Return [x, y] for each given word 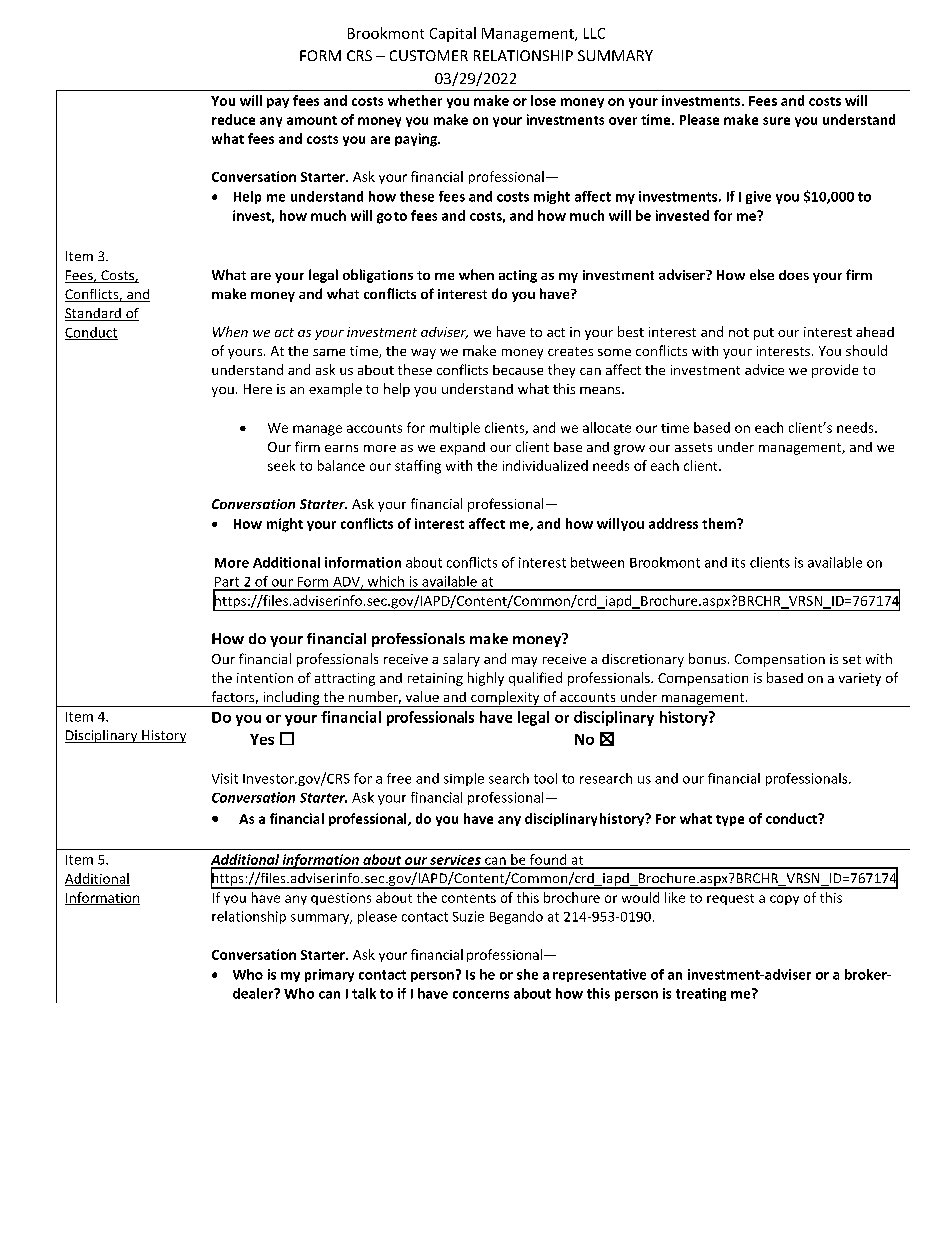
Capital [453, 34]
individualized [545, 465]
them [720, 523]
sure [776, 121]
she [527, 974]
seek [281, 465]
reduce [233, 119]
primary [329, 975]
